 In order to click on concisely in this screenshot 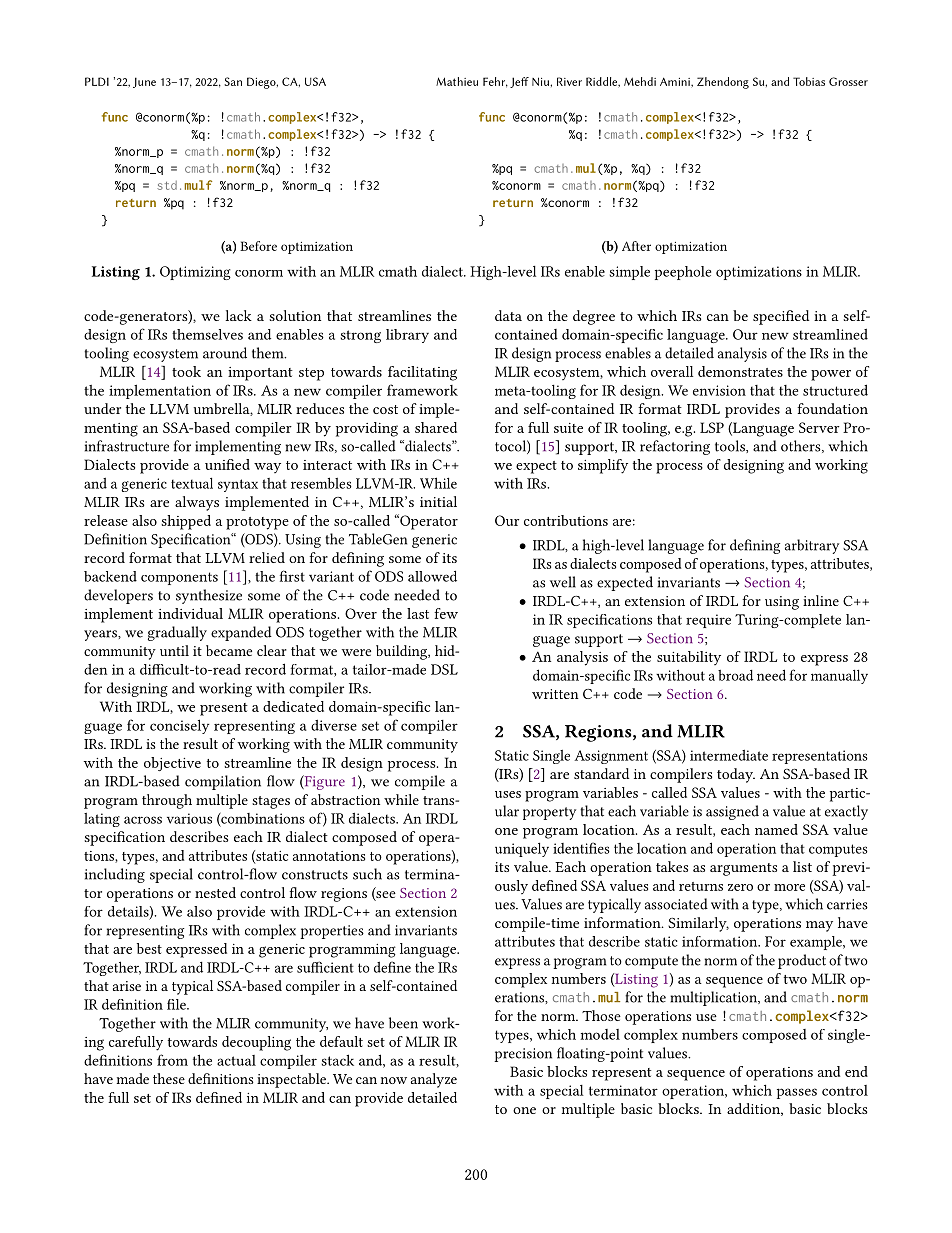, I will do `click(179, 726)`.
